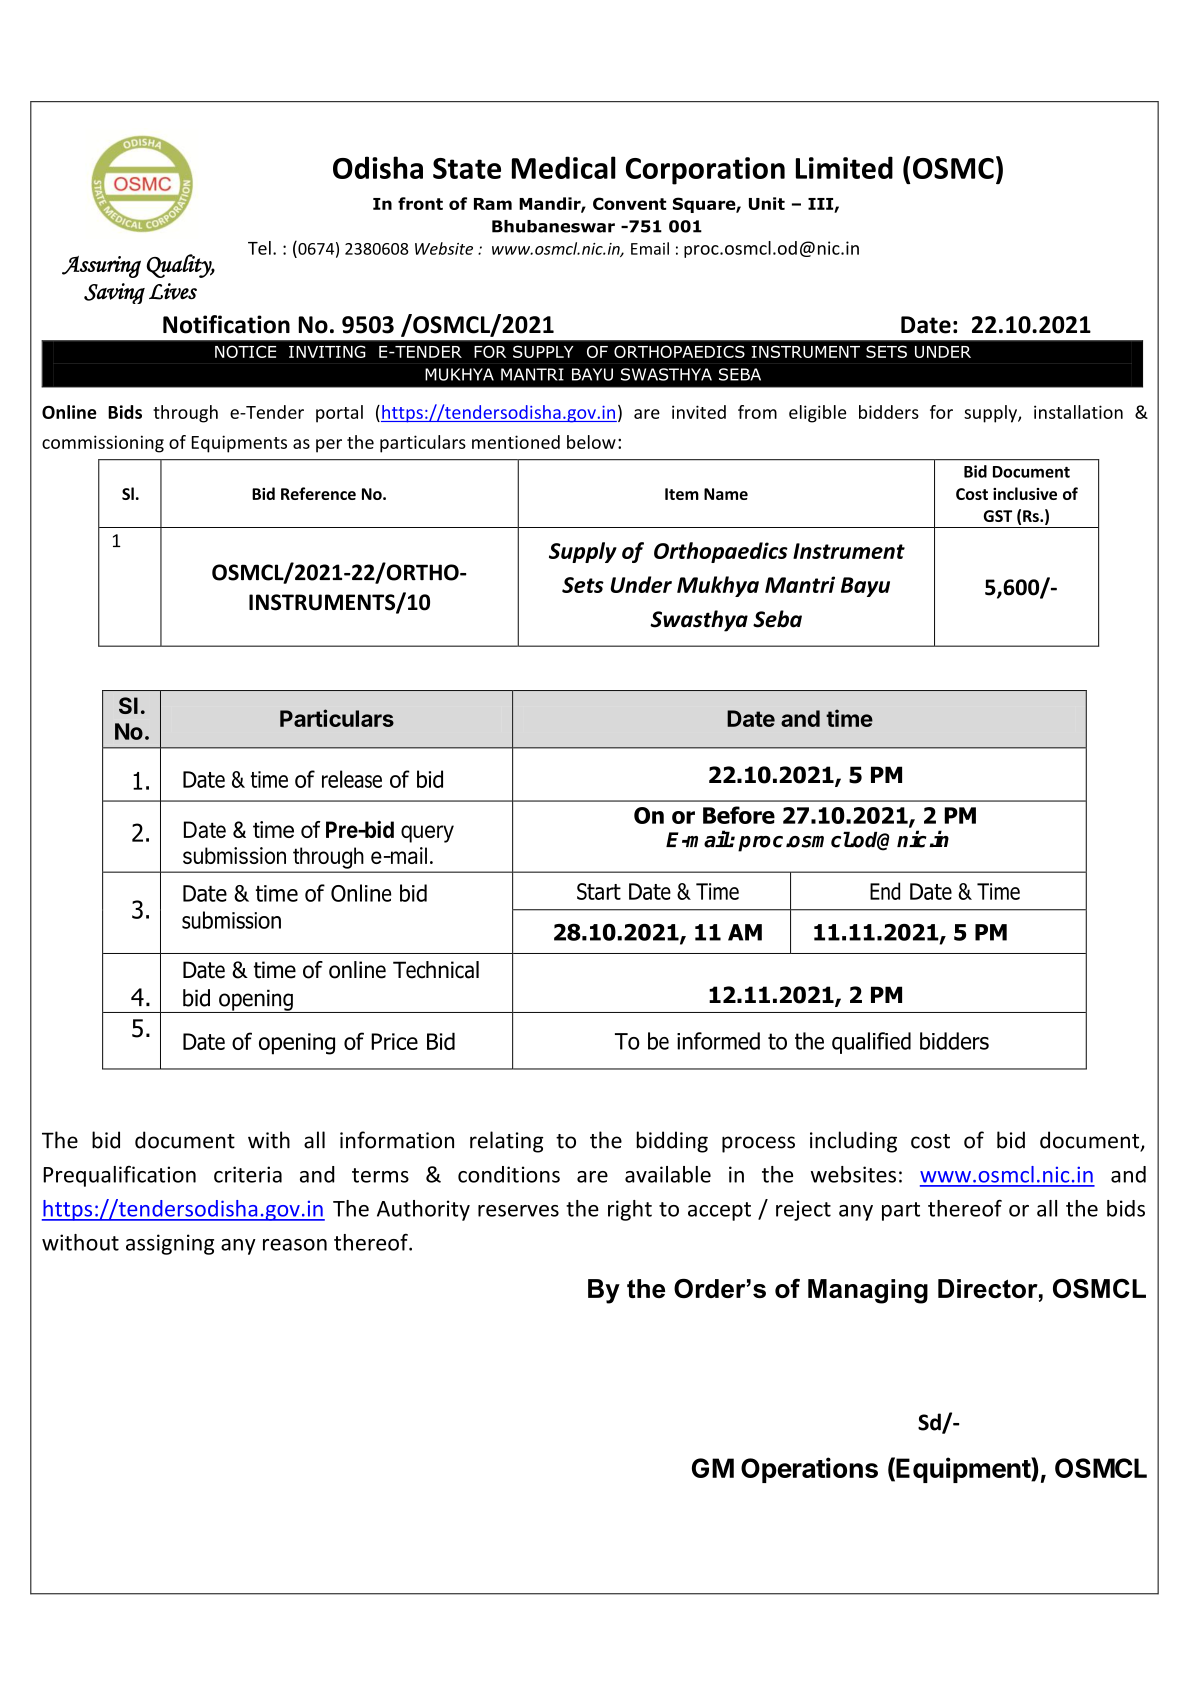 Image resolution: width=1204 pixels, height=1703 pixels. What do you see at coordinates (352, 779) in the image?
I see `release` at bounding box center [352, 779].
